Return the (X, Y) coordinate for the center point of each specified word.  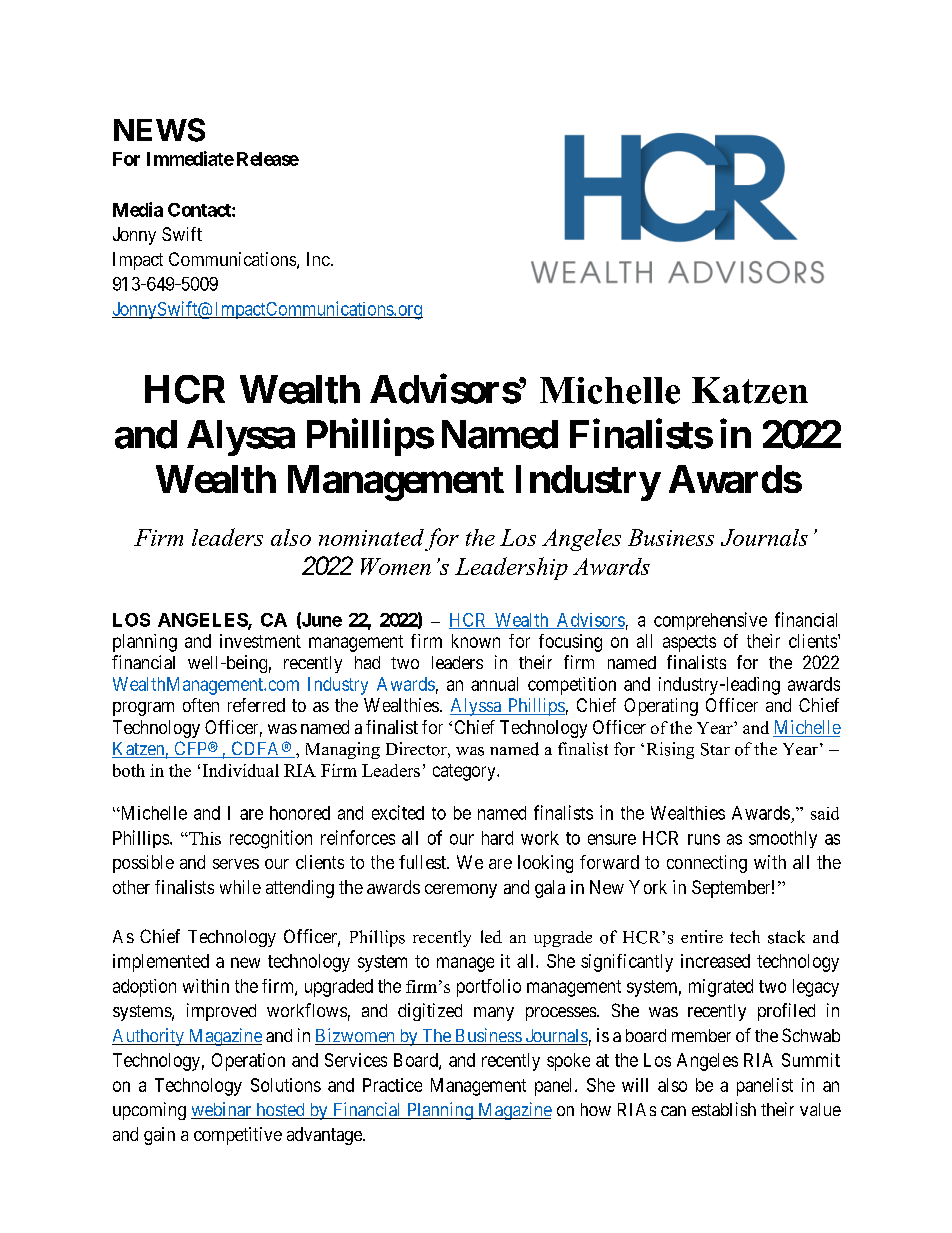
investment (260, 641)
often (201, 705)
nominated (371, 537)
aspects (689, 643)
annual (494, 684)
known (476, 641)
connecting (707, 864)
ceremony (461, 891)
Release (268, 159)
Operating (661, 707)
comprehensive (710, 621)
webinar (222, 1110)
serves (236, 864)
